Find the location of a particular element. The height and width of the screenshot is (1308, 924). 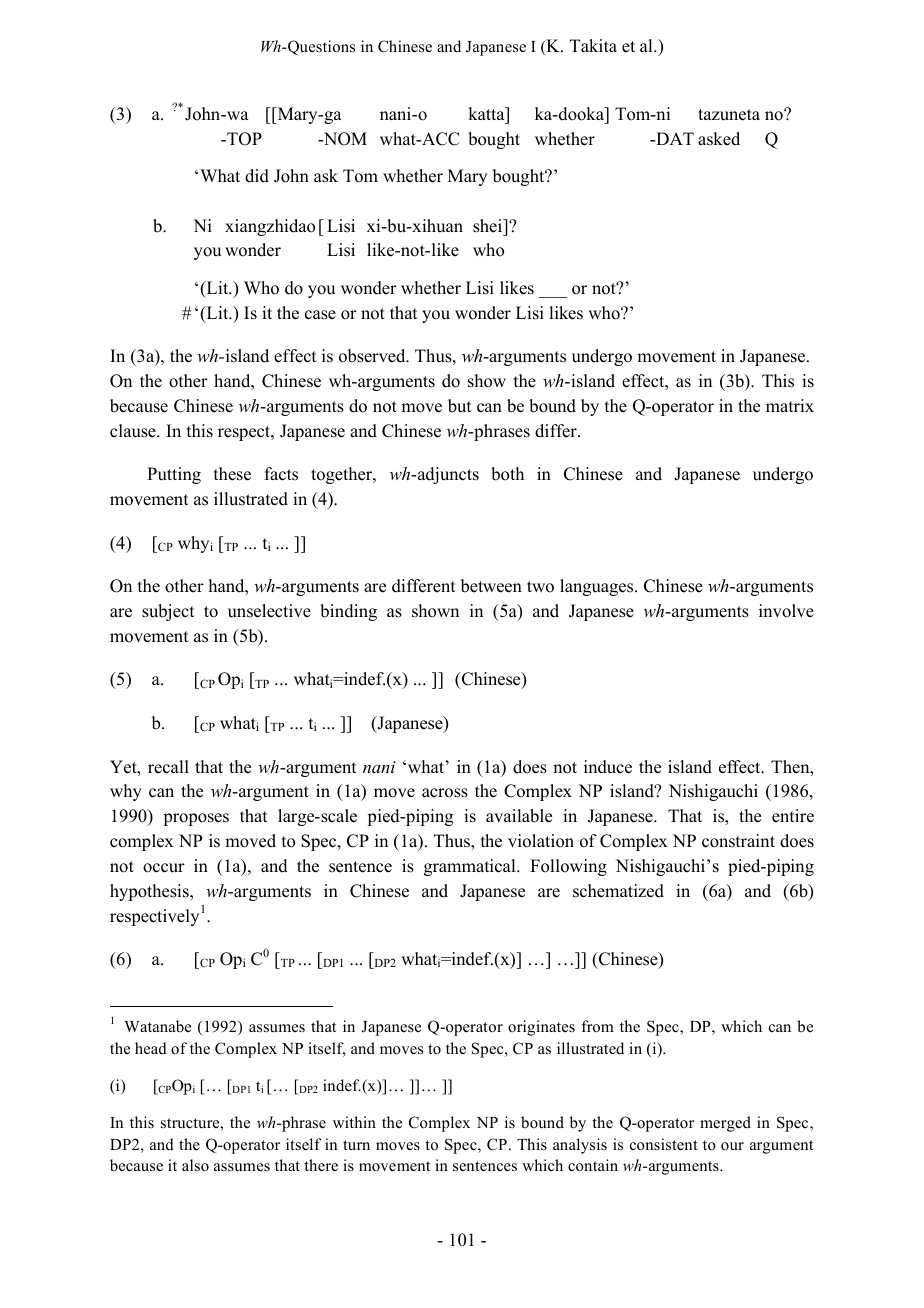

NOM is located at coordinates (344, 139).
